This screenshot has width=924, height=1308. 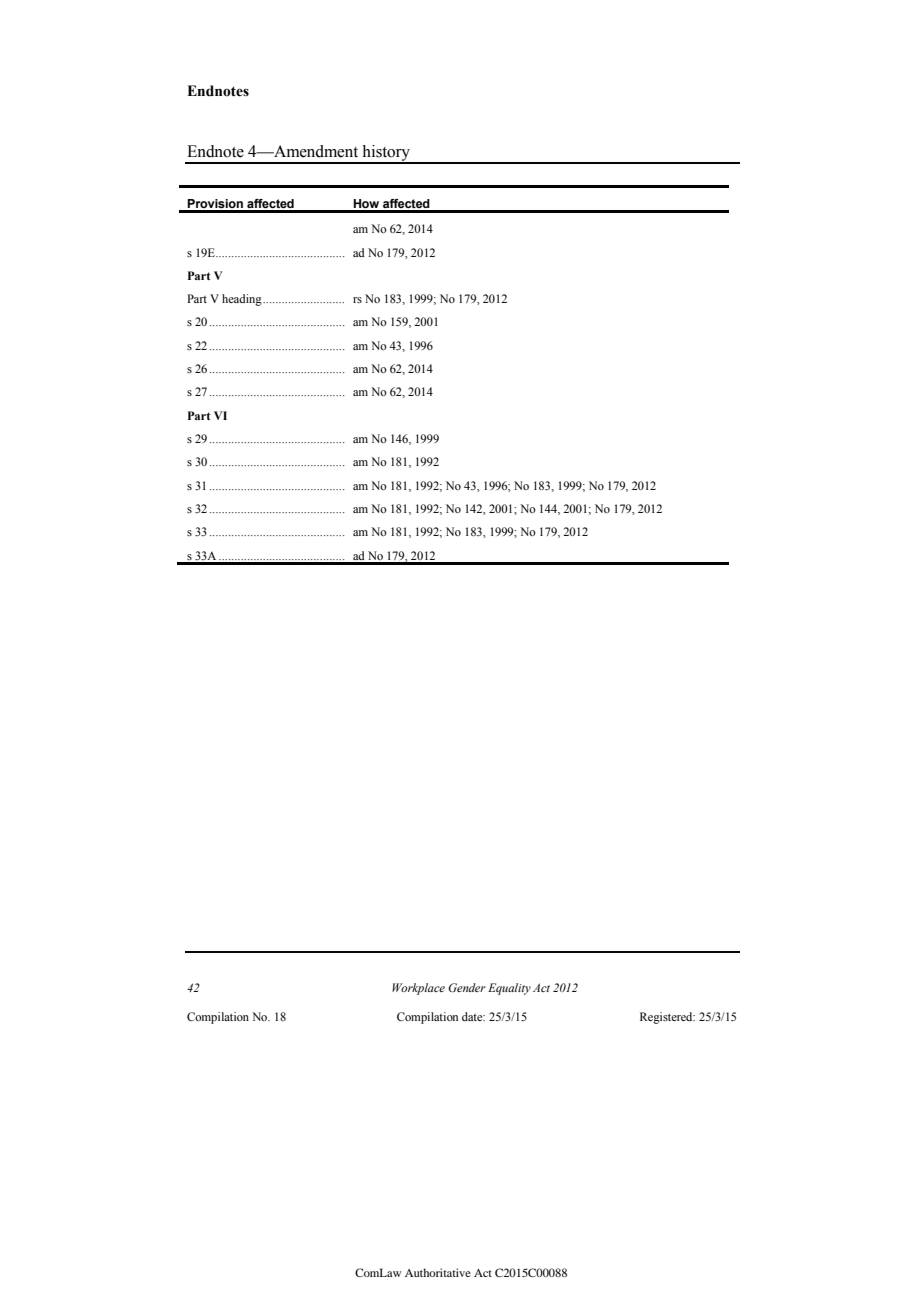 What do you see at coordinates (386, 154) in the screenshot?
I see `history` at bounding box center [386, 154].
